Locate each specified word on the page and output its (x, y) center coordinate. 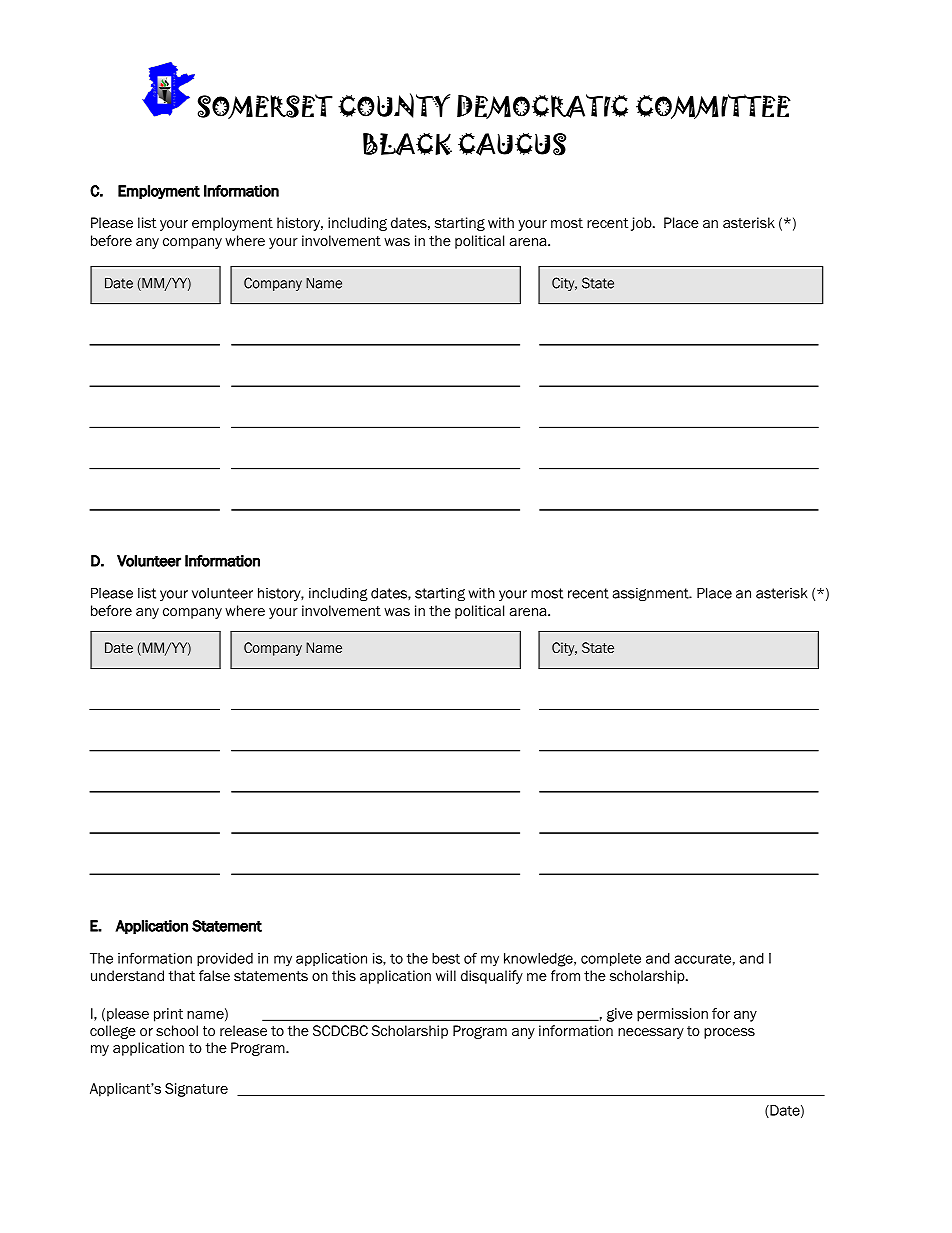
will (446, 975)
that (182, 975)
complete (611, 959)
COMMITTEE (713, 106)
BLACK (407, 144)
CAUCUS (512, 144)
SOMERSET (265, 106)
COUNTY (394, 105)
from (565, 975)
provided (225, 959)
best (446, 958)
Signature (196, 1090)
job (642, 224)
